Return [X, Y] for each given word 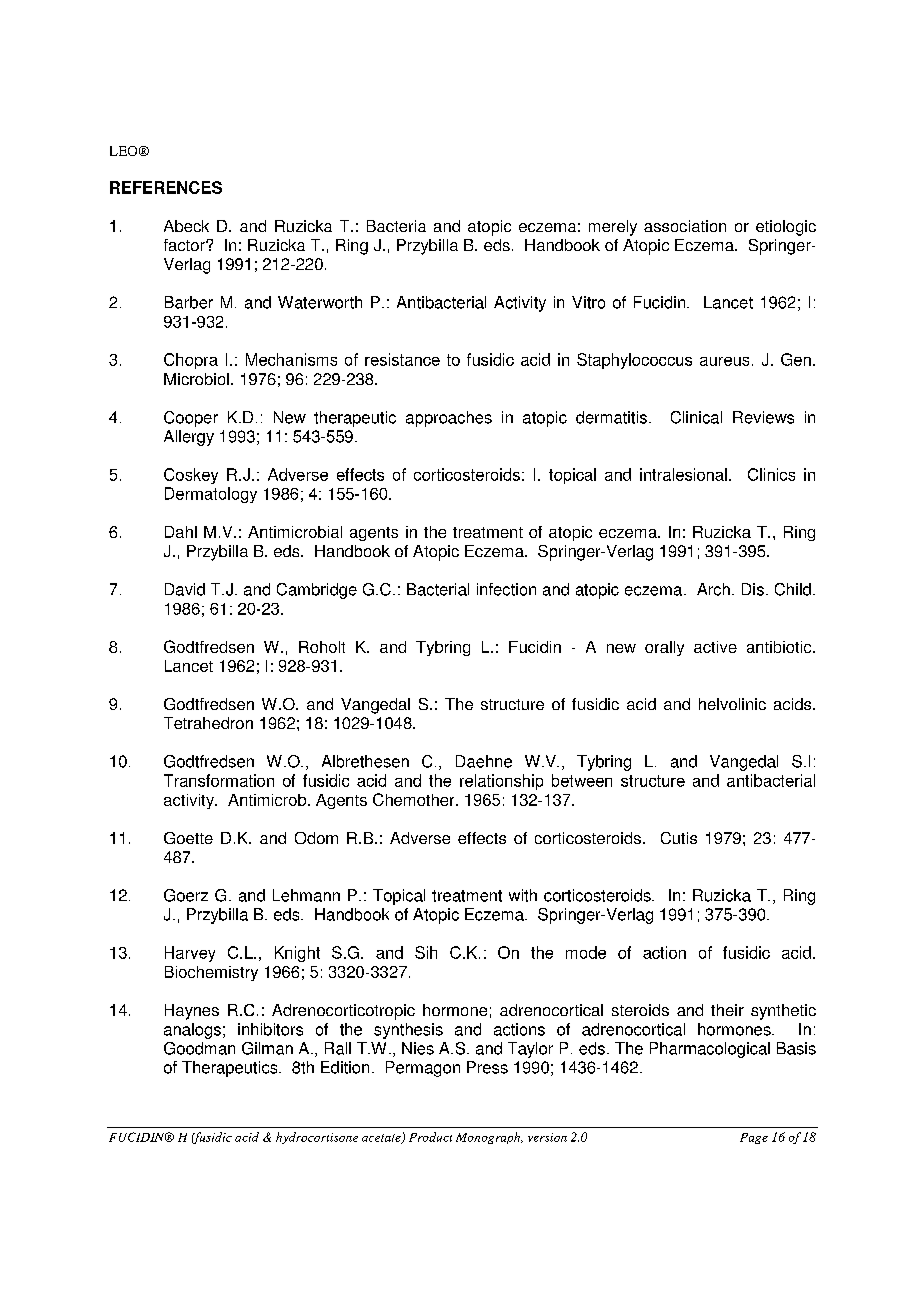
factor [185, 245]
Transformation [219, 780]
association [685, 226]
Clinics [771, 474]
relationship [501, 782]
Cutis [679, 838]
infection [506, 589]
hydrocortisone [317, 1138]
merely [613, 228]
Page [754, 1138]
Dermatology [211, 495]
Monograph [489, 1138]
